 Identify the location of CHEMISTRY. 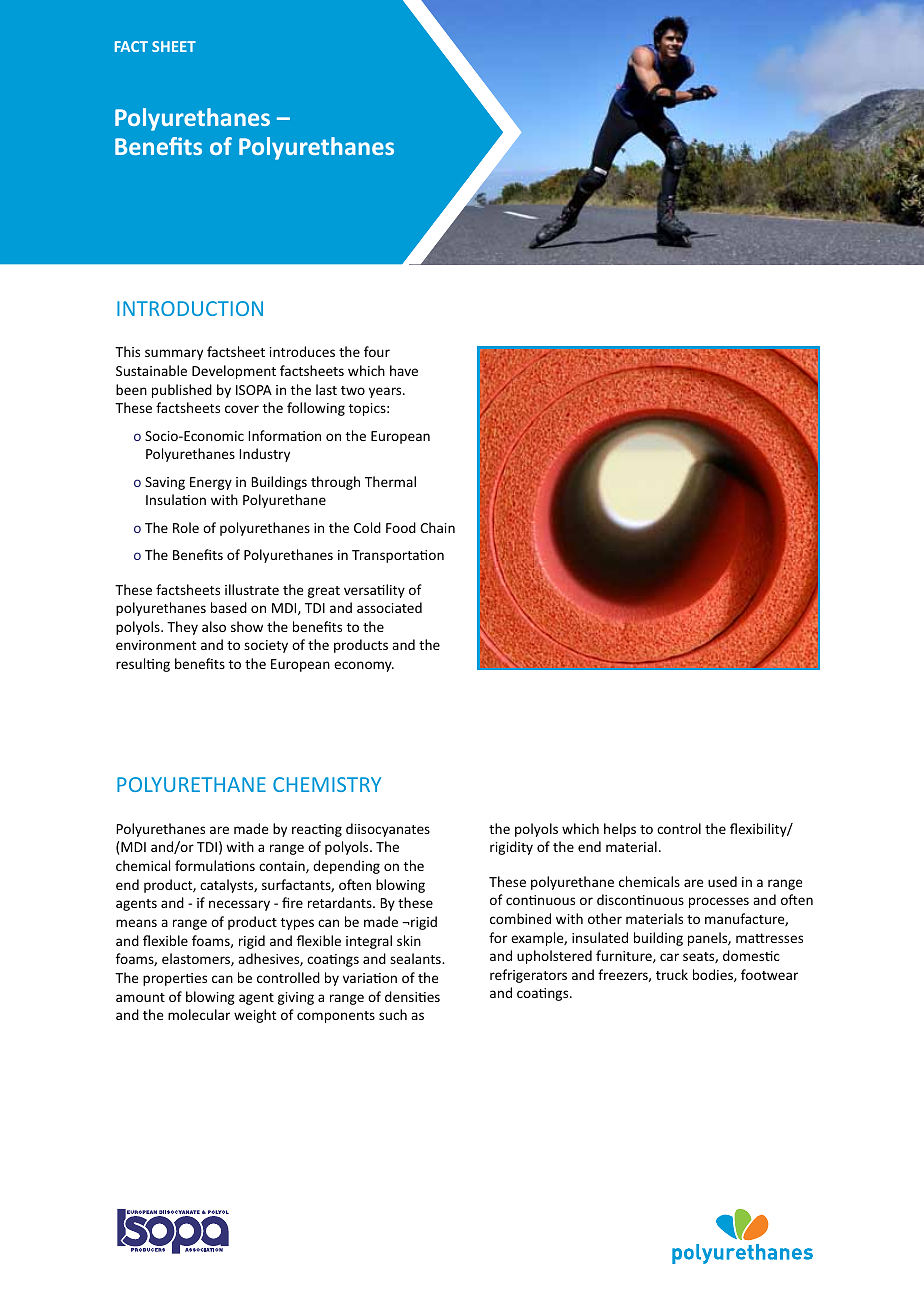
(327, 784).
